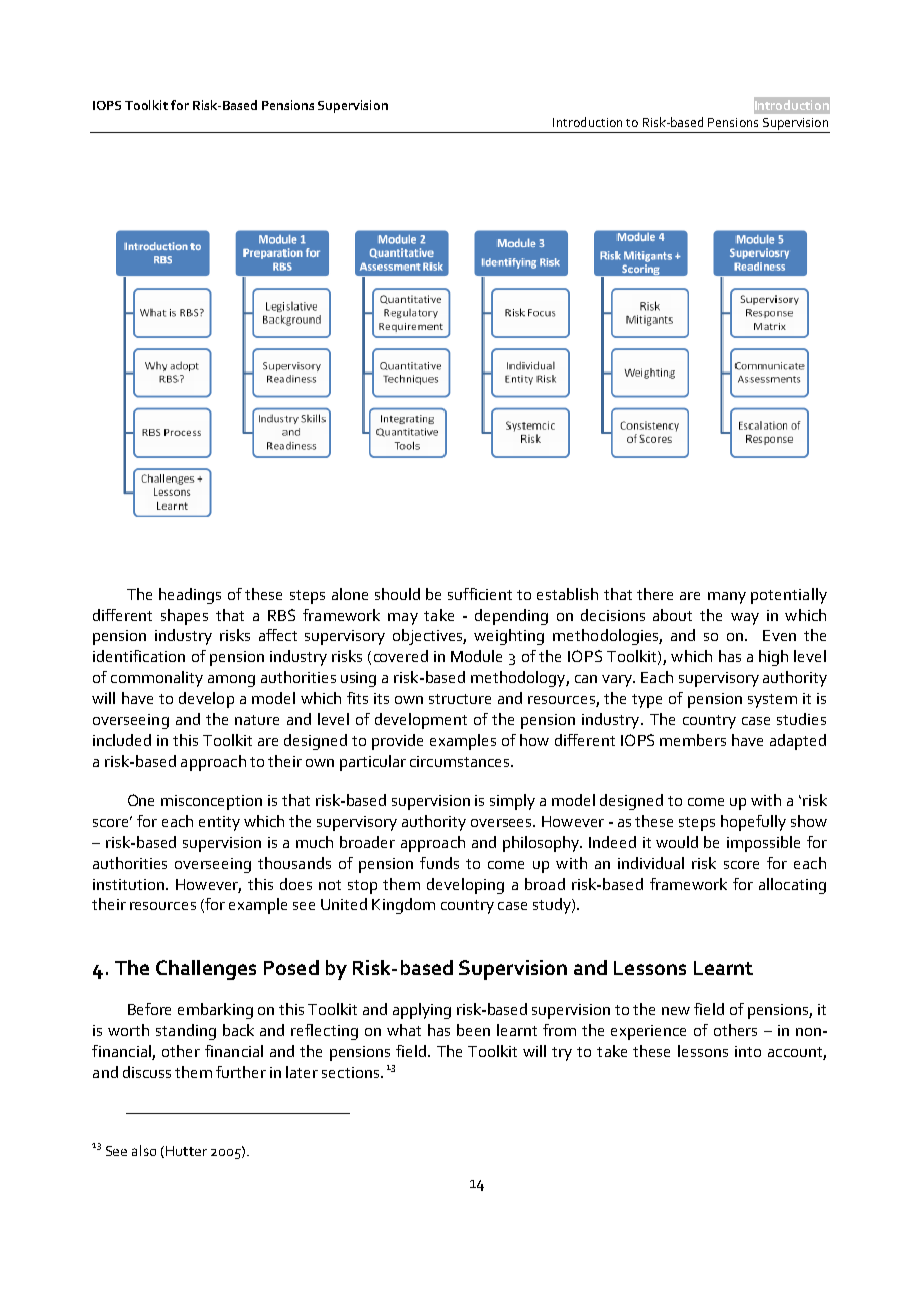 Image resolution: width=924 pixels, height=1308 pixels. What do you see at coordinates (676, 1011) in the screenshot?
I see `new` at bounding box center [676, 1011].
